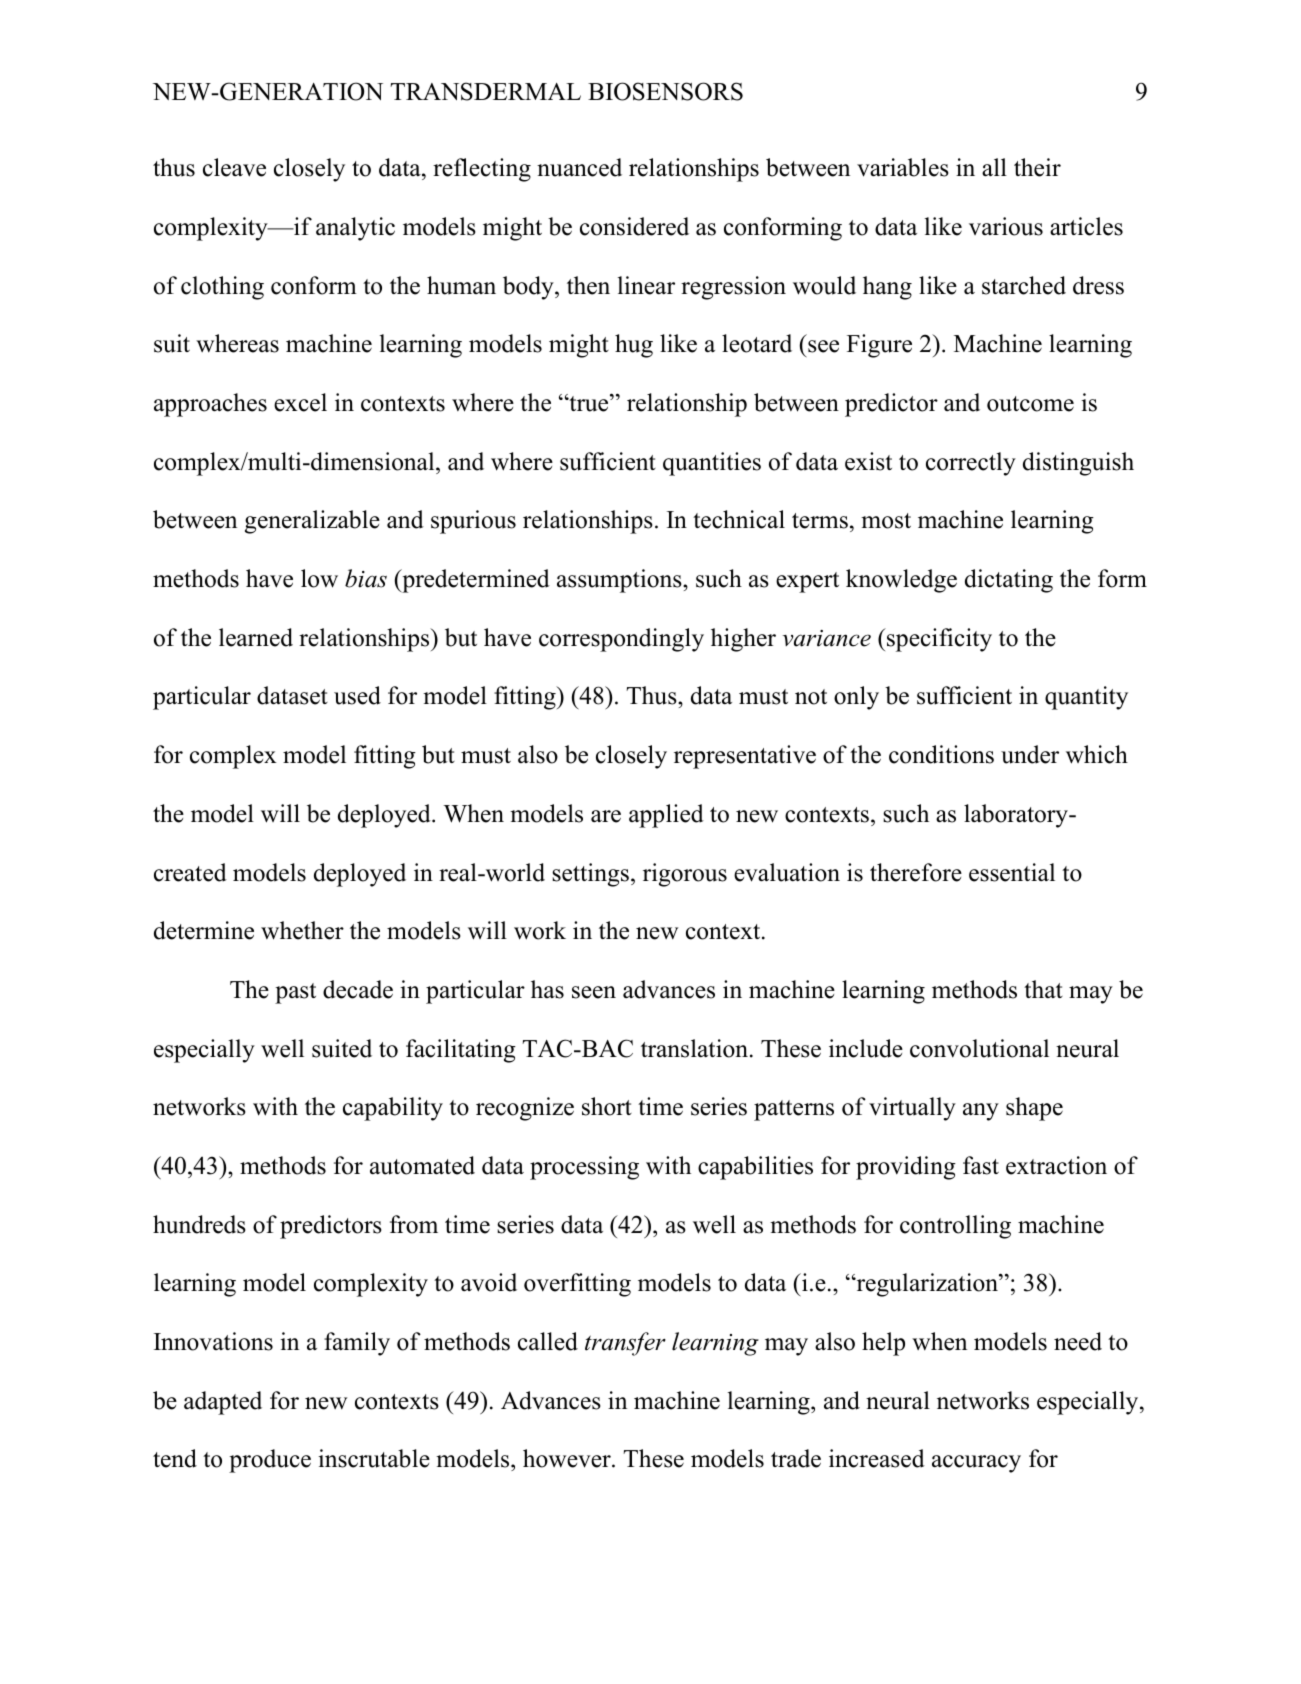 This screenshot has width=1301, height=1684. What do you see at coordinates (568, 1458) in the screenshot?
I see `however` at bounding box center [568, 1458].
